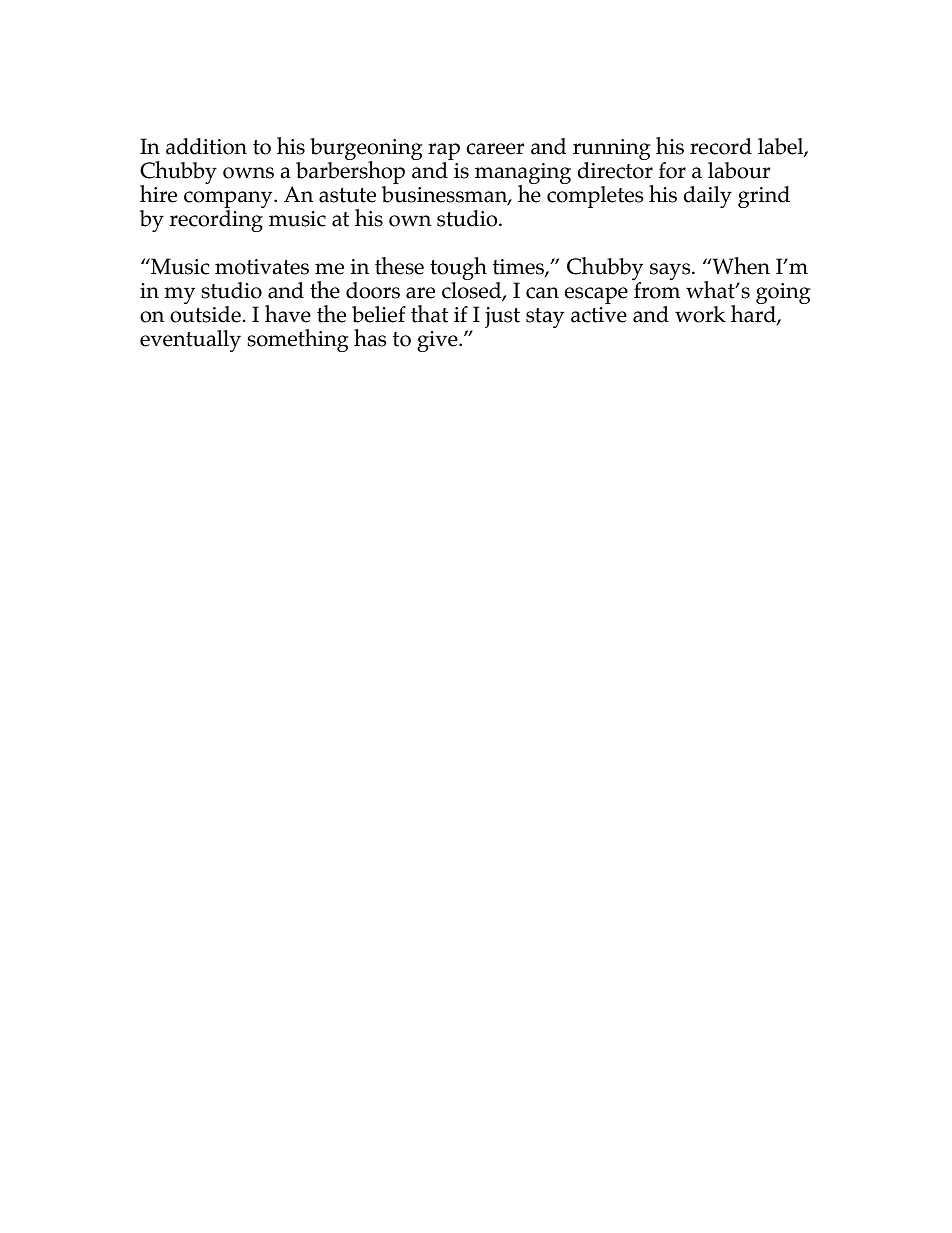 The width and height of the screenshot is (952, 1233). What do you see at coordinates (190, 341) in the screenshot?
I see `eventually` at bounding box center [190, 341].
